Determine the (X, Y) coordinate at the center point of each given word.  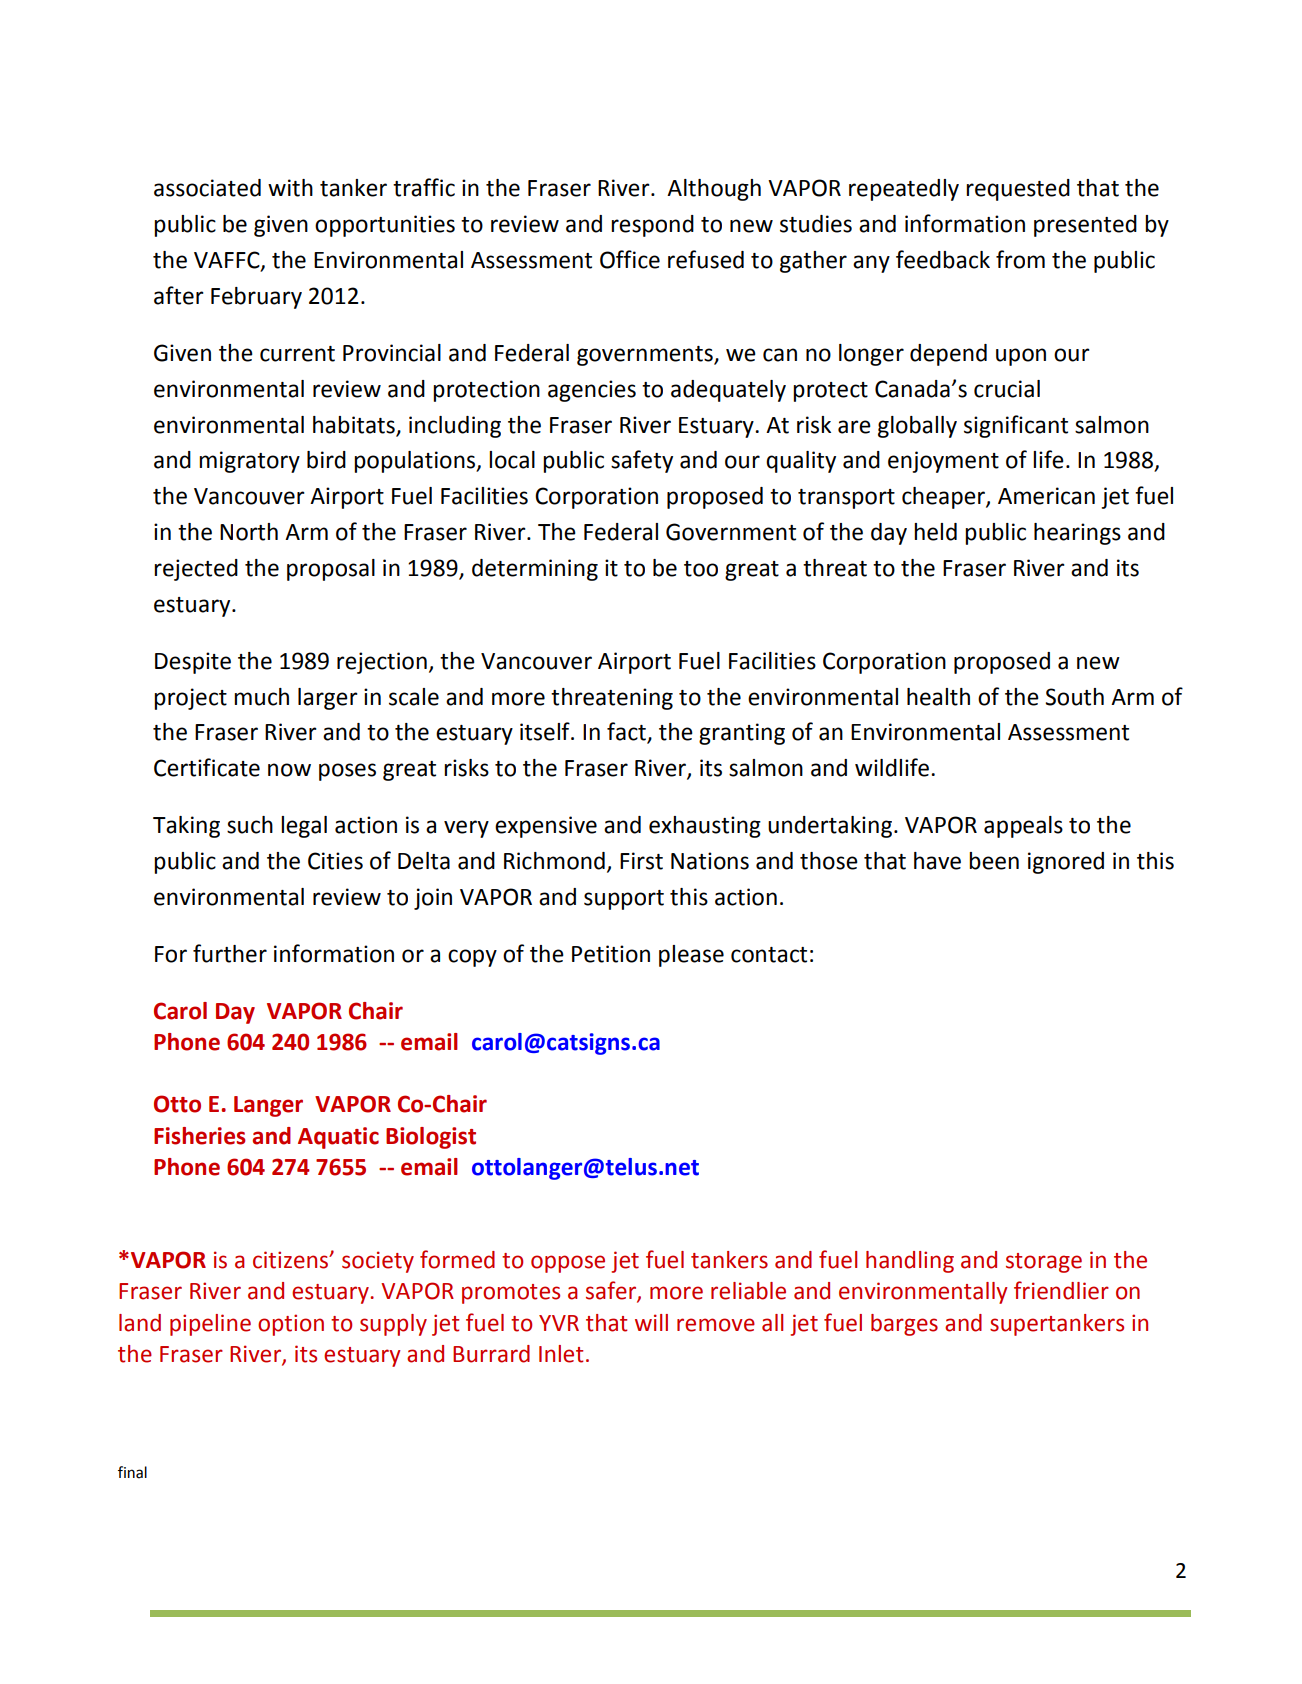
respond (652, 226)
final (132, 1472)
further (230, 953)
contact (769, 955)
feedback (943, 259)
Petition (611, 954)
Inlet (561, 1354)
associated (207, 188)
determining (535, 570)
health (938, 697)
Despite (193, 663)
